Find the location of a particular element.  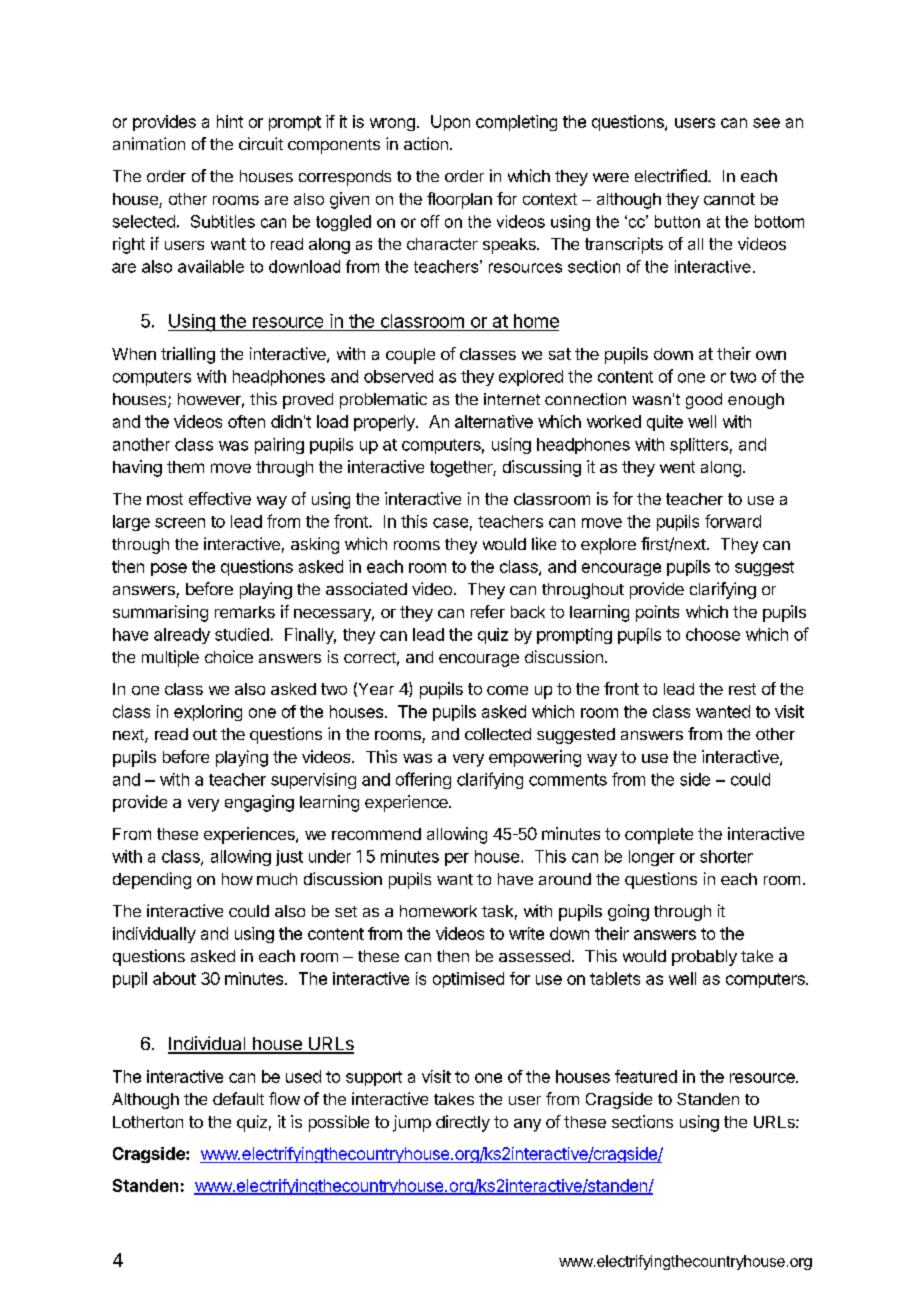

recommend is located at coordinates (376, 834).
